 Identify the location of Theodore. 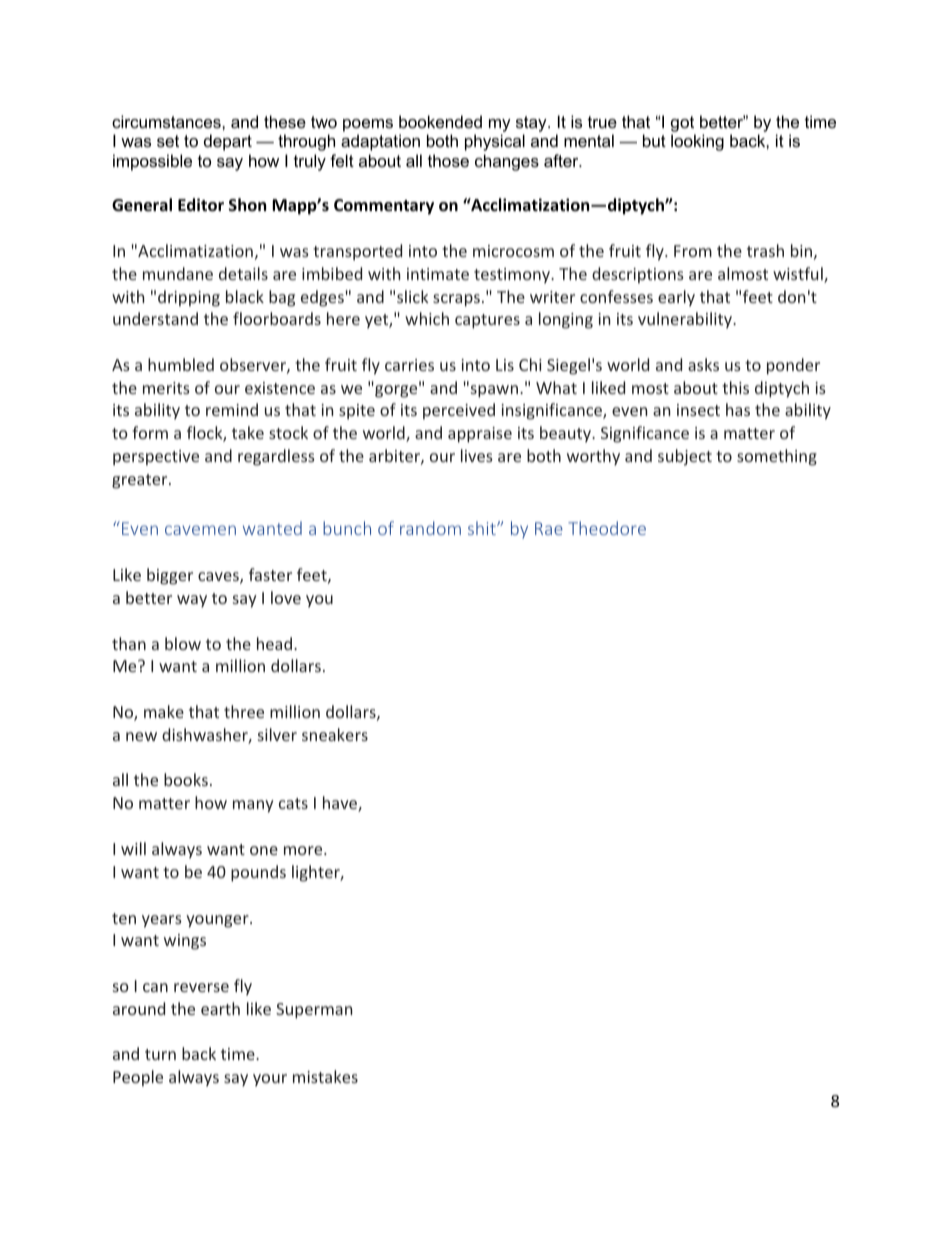
(607, 528).
